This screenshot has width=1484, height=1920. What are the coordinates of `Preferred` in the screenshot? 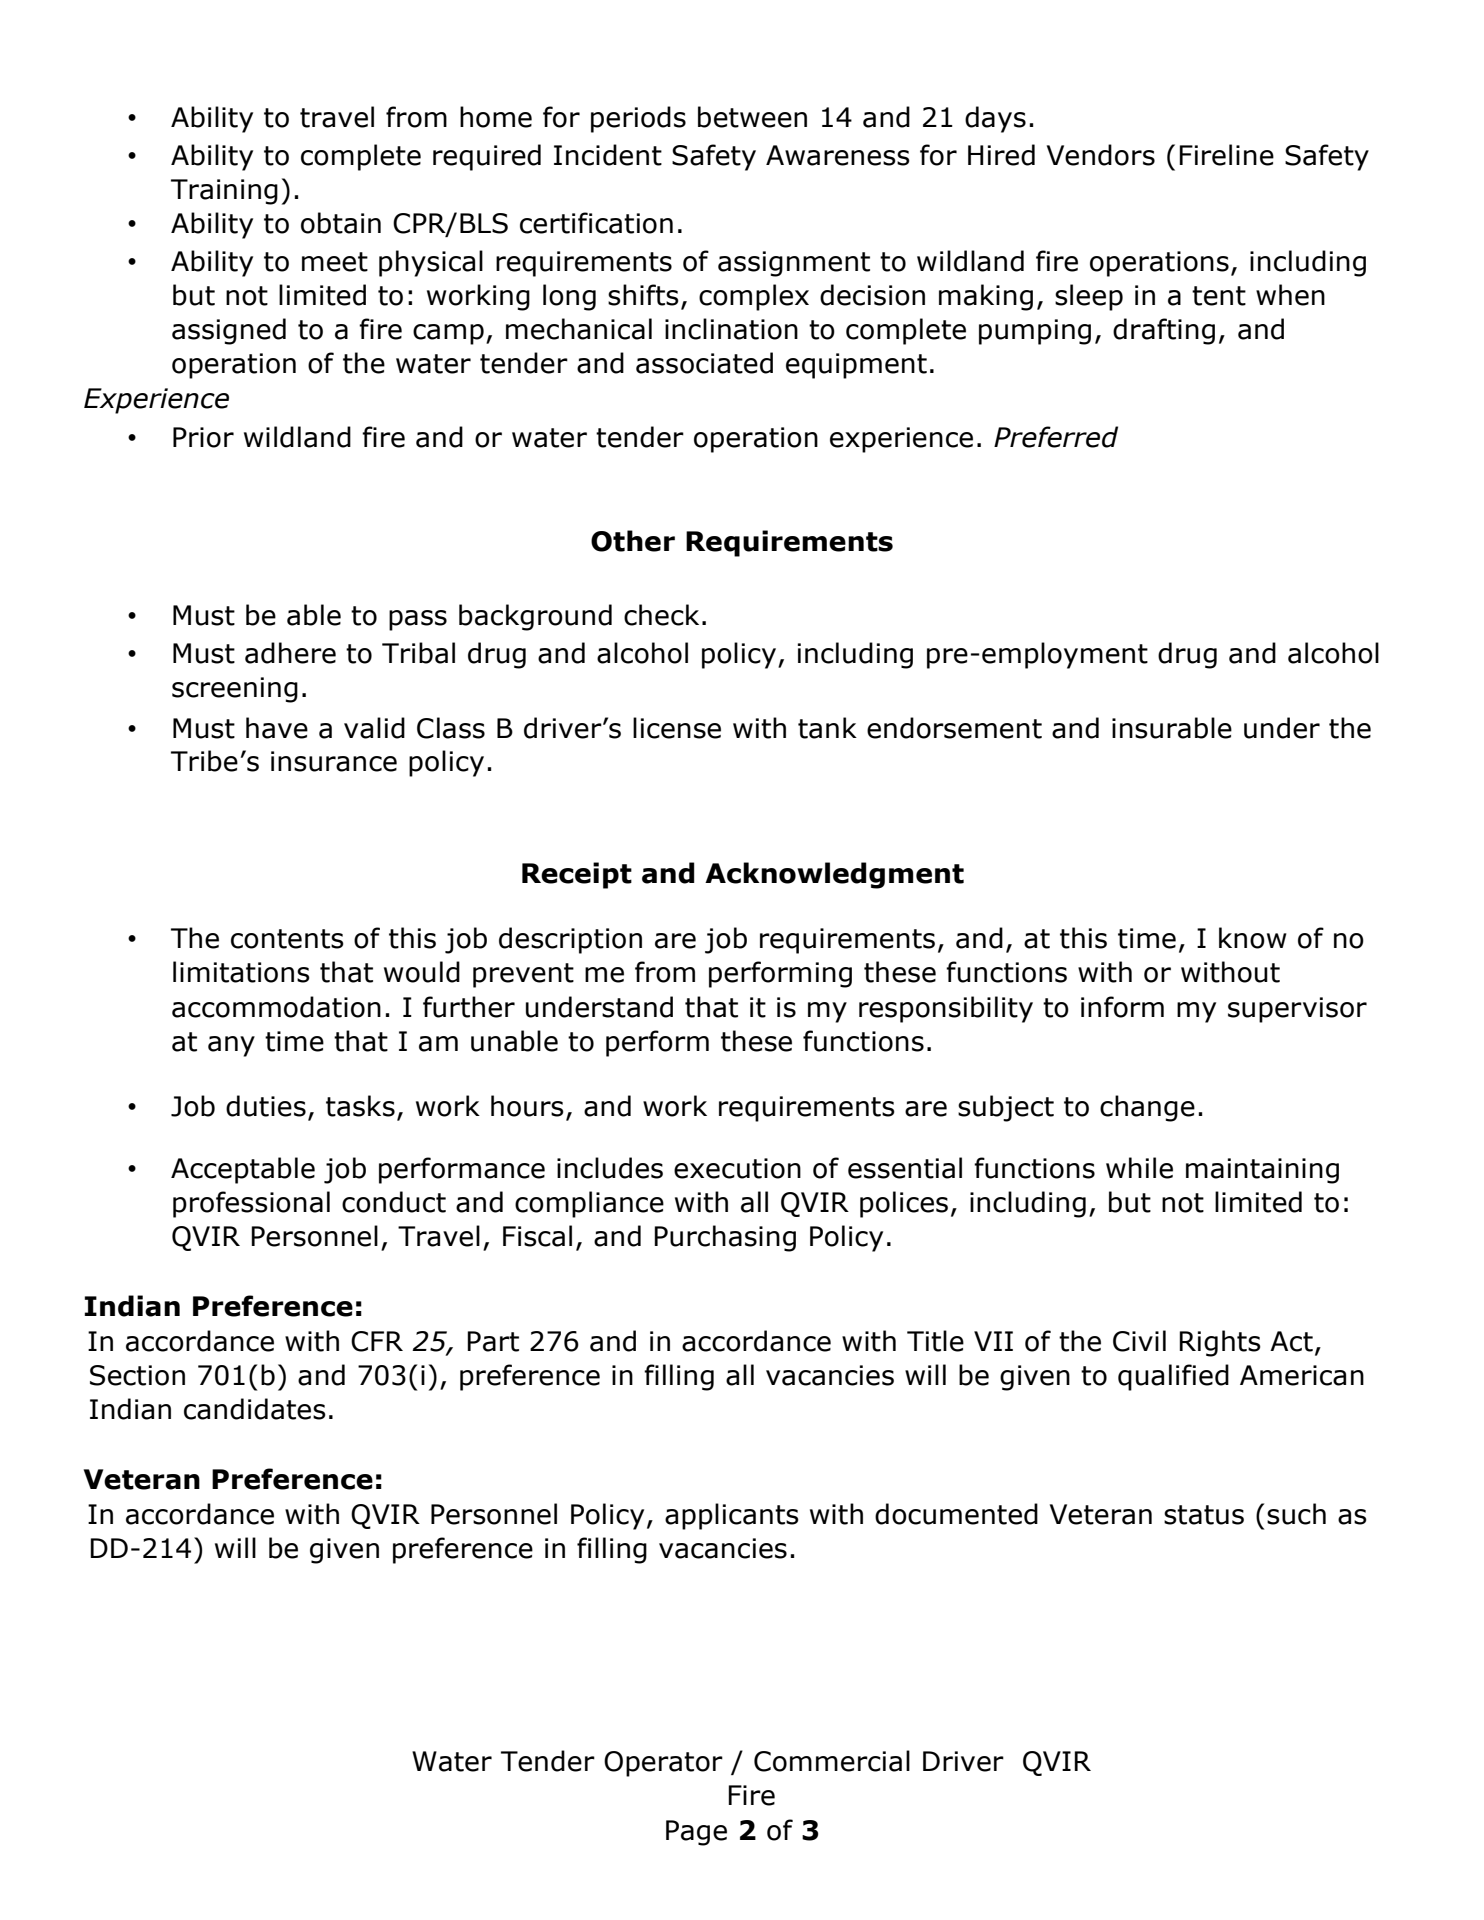 It's located at (1056, 437).
